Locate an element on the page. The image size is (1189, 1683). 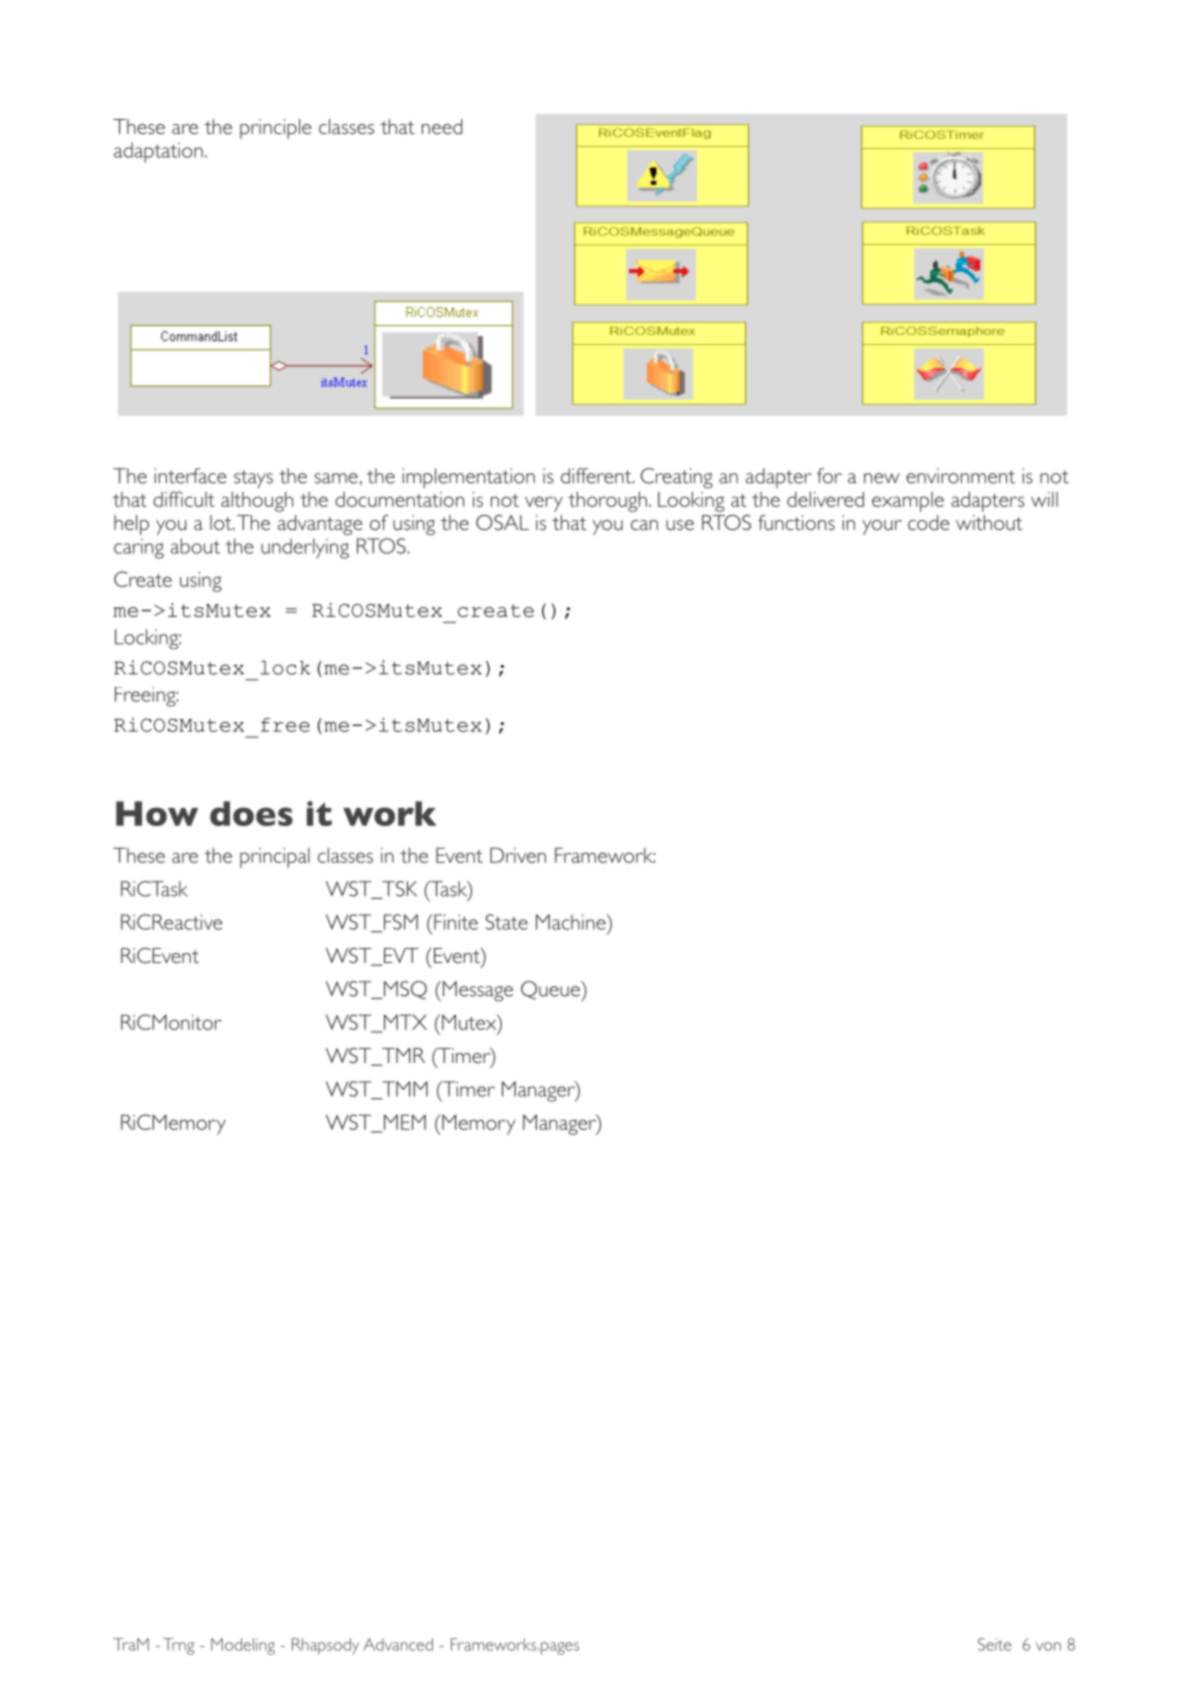
need is located at coordinates (442, 126).
